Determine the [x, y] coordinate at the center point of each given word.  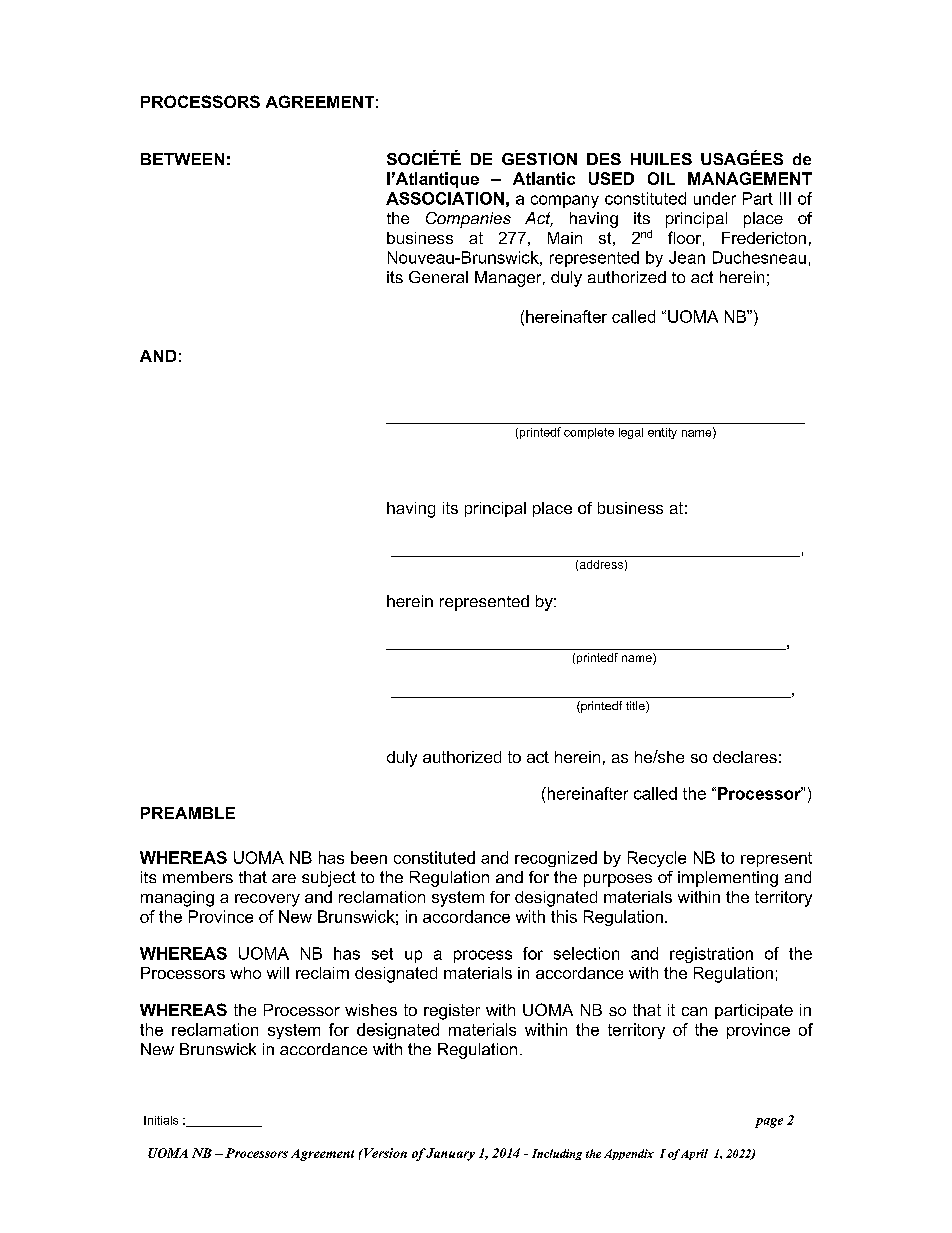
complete [589, 433]
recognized [556, 859]
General [438, 277]
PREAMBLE [188, 813]
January [450, 1154]
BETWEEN [182, 159]
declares [745, 757]
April [694, 1154]
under [715, 198]
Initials [161, 1120]
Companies [468, 220]
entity [662, 433]
